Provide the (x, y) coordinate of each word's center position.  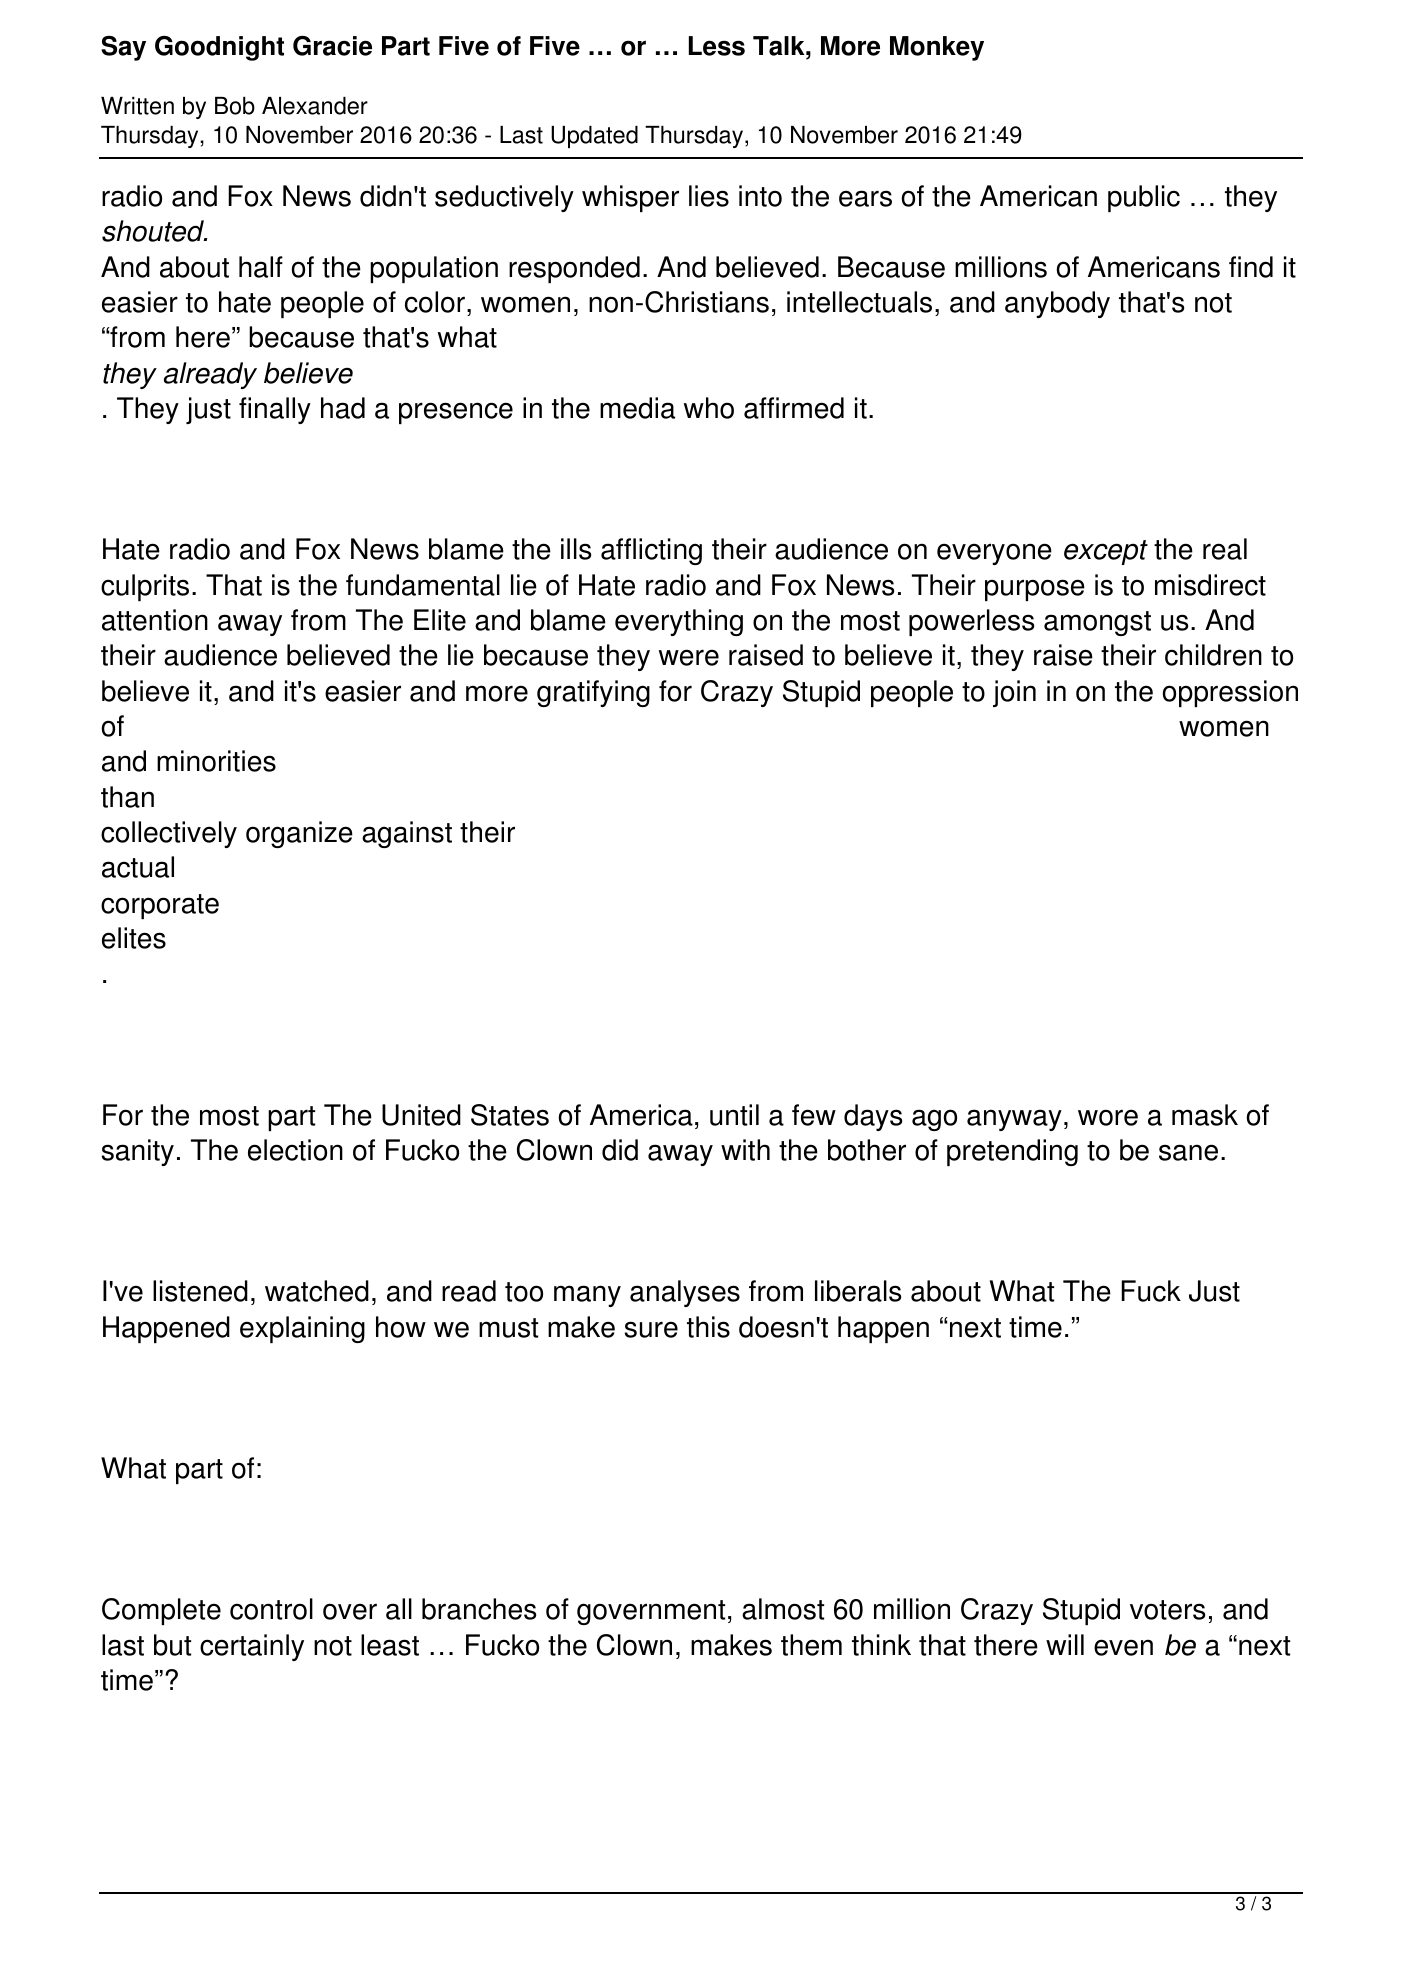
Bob (235, 106)
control (271, 1609)
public (1144, 198)
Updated (594, 137)
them (811, 1645)
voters (1167, 1610)
